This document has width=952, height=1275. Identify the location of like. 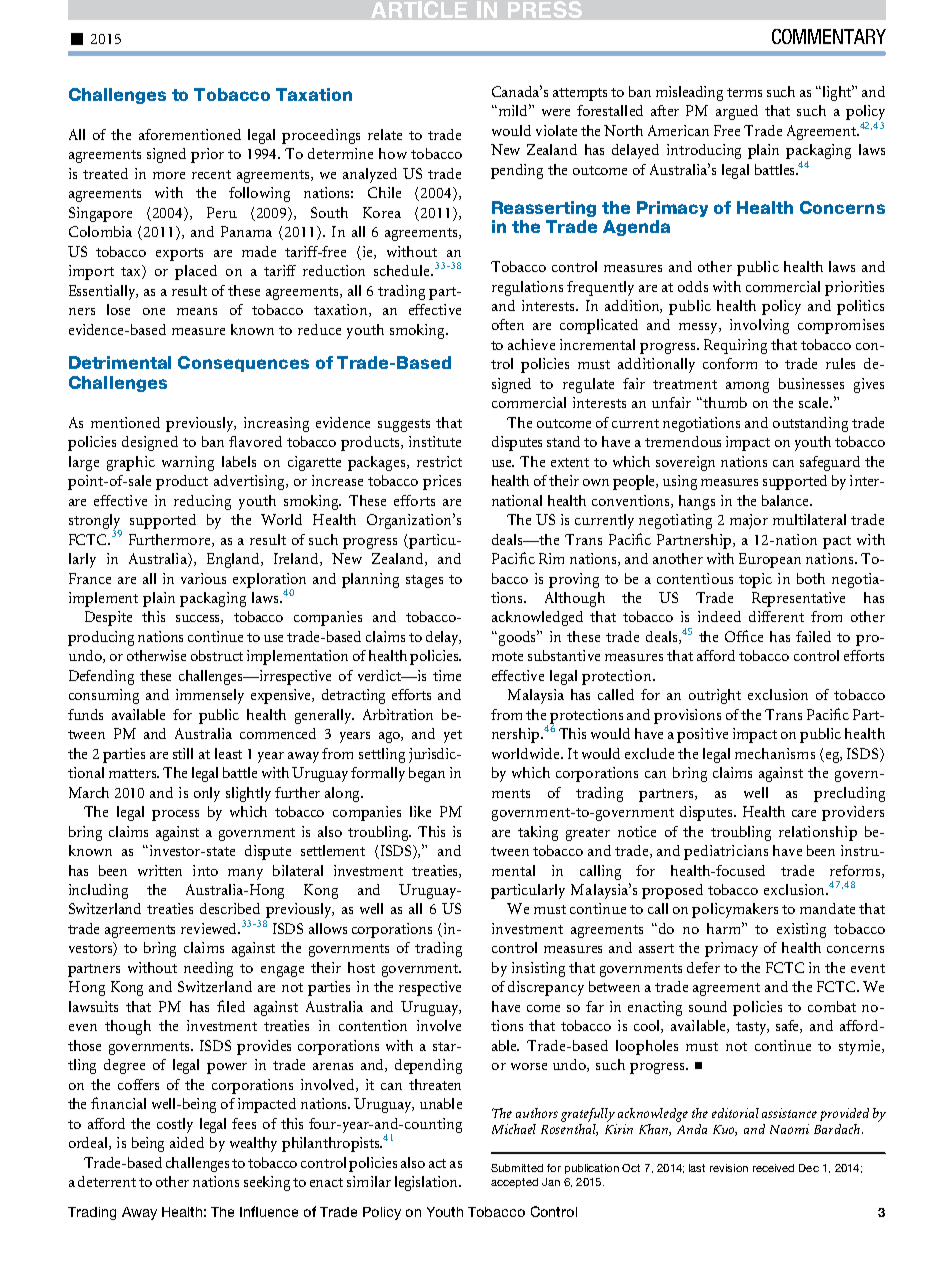
(420, 811).
